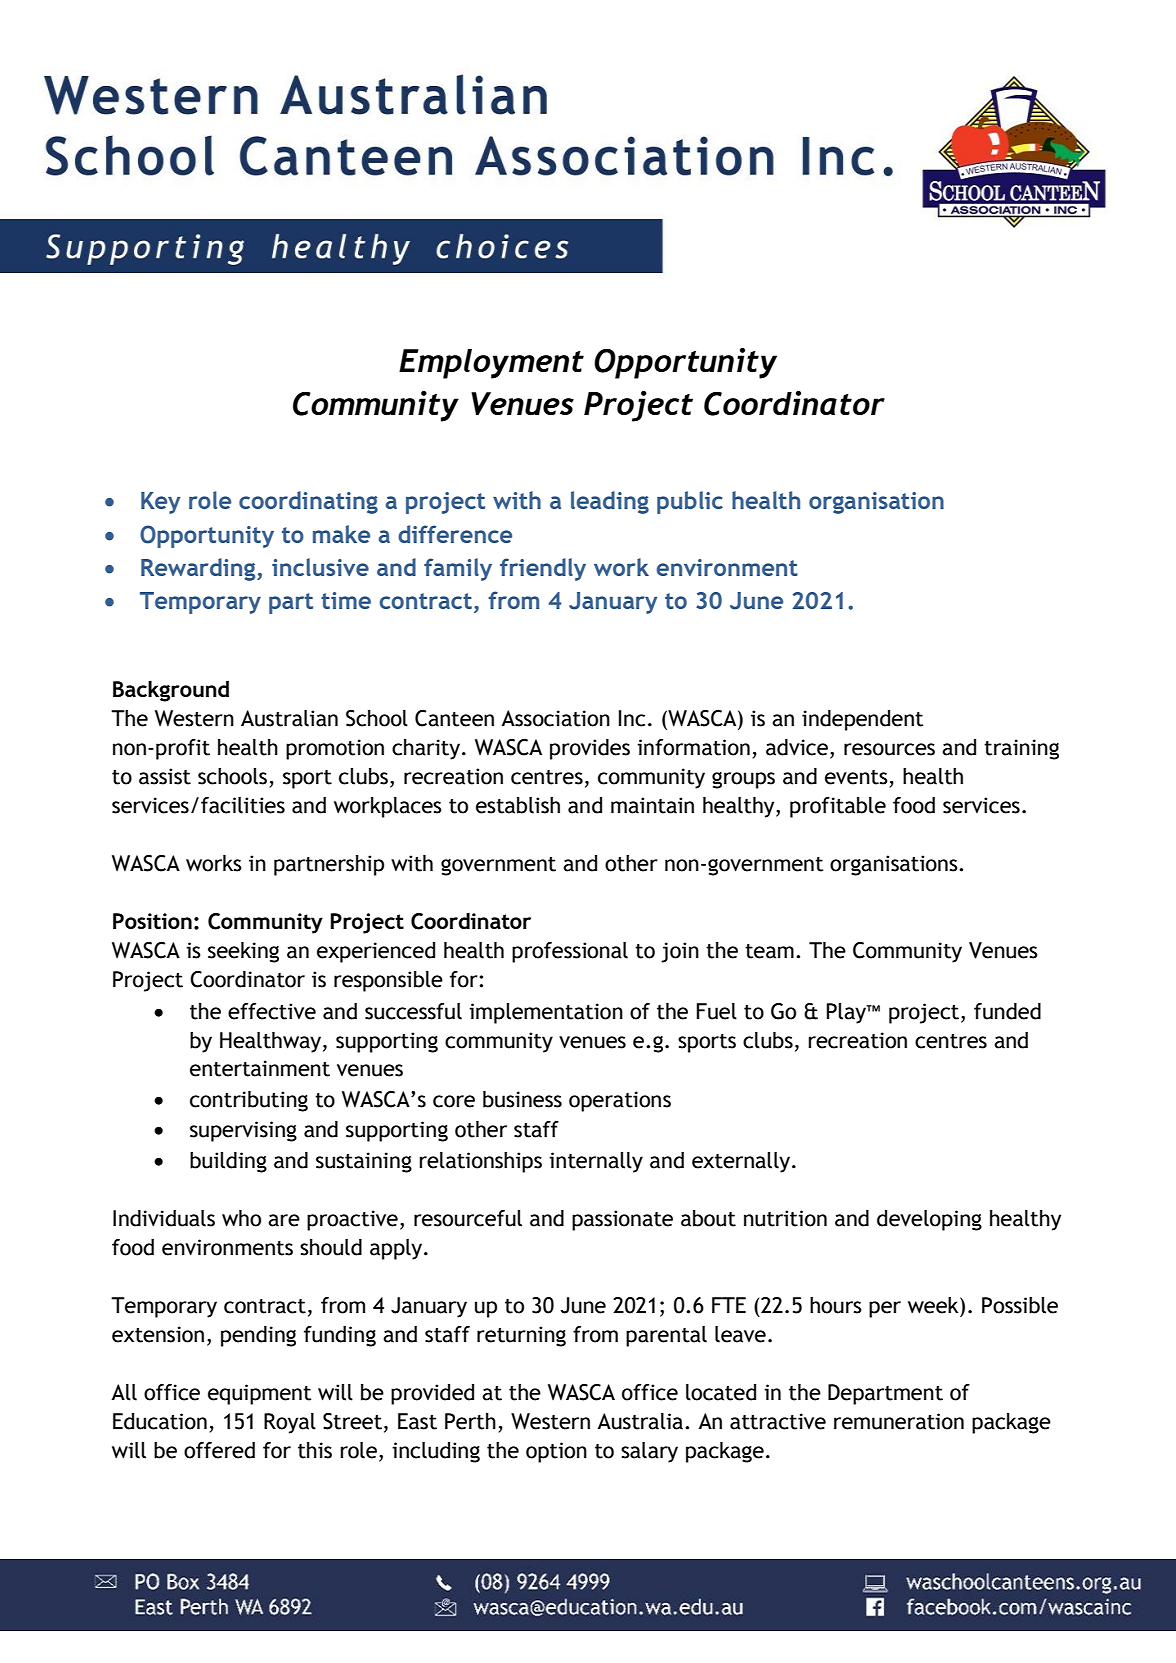  What do you see at coordinates (308, 502) in the image?
I see `coordinating` at bounding box center [308, 502].
